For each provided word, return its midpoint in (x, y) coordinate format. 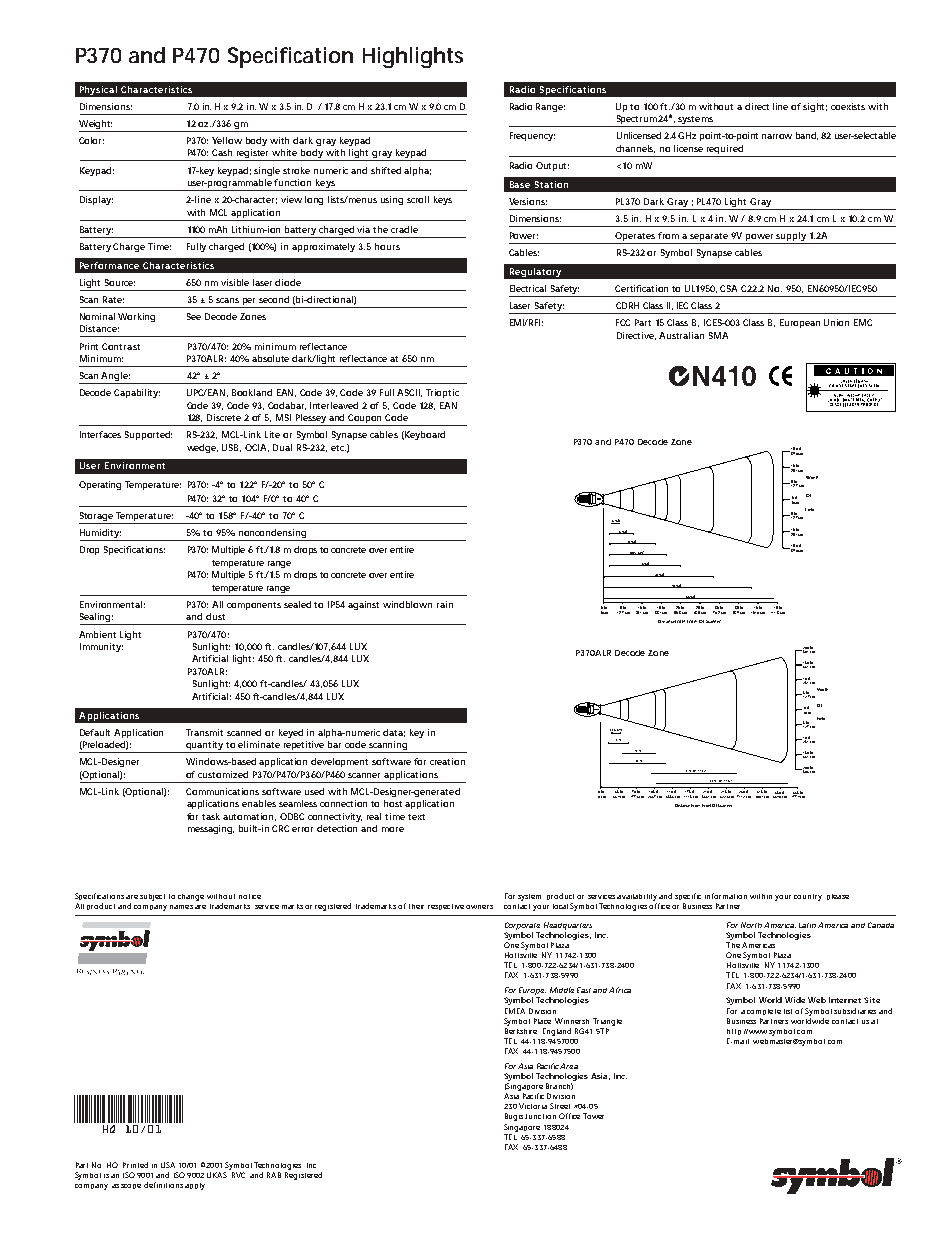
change (191, 897)
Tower (593, 1116)
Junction (540, 1116)
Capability (137, 393)
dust (215, 616)
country (808, 897)
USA (168, 1165)
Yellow (227, 140)
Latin (807, 925)
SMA (718, 335)
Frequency (532, 136)
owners (479, 907)
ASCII (409, 393)
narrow (777, 136)
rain (445, 604)
